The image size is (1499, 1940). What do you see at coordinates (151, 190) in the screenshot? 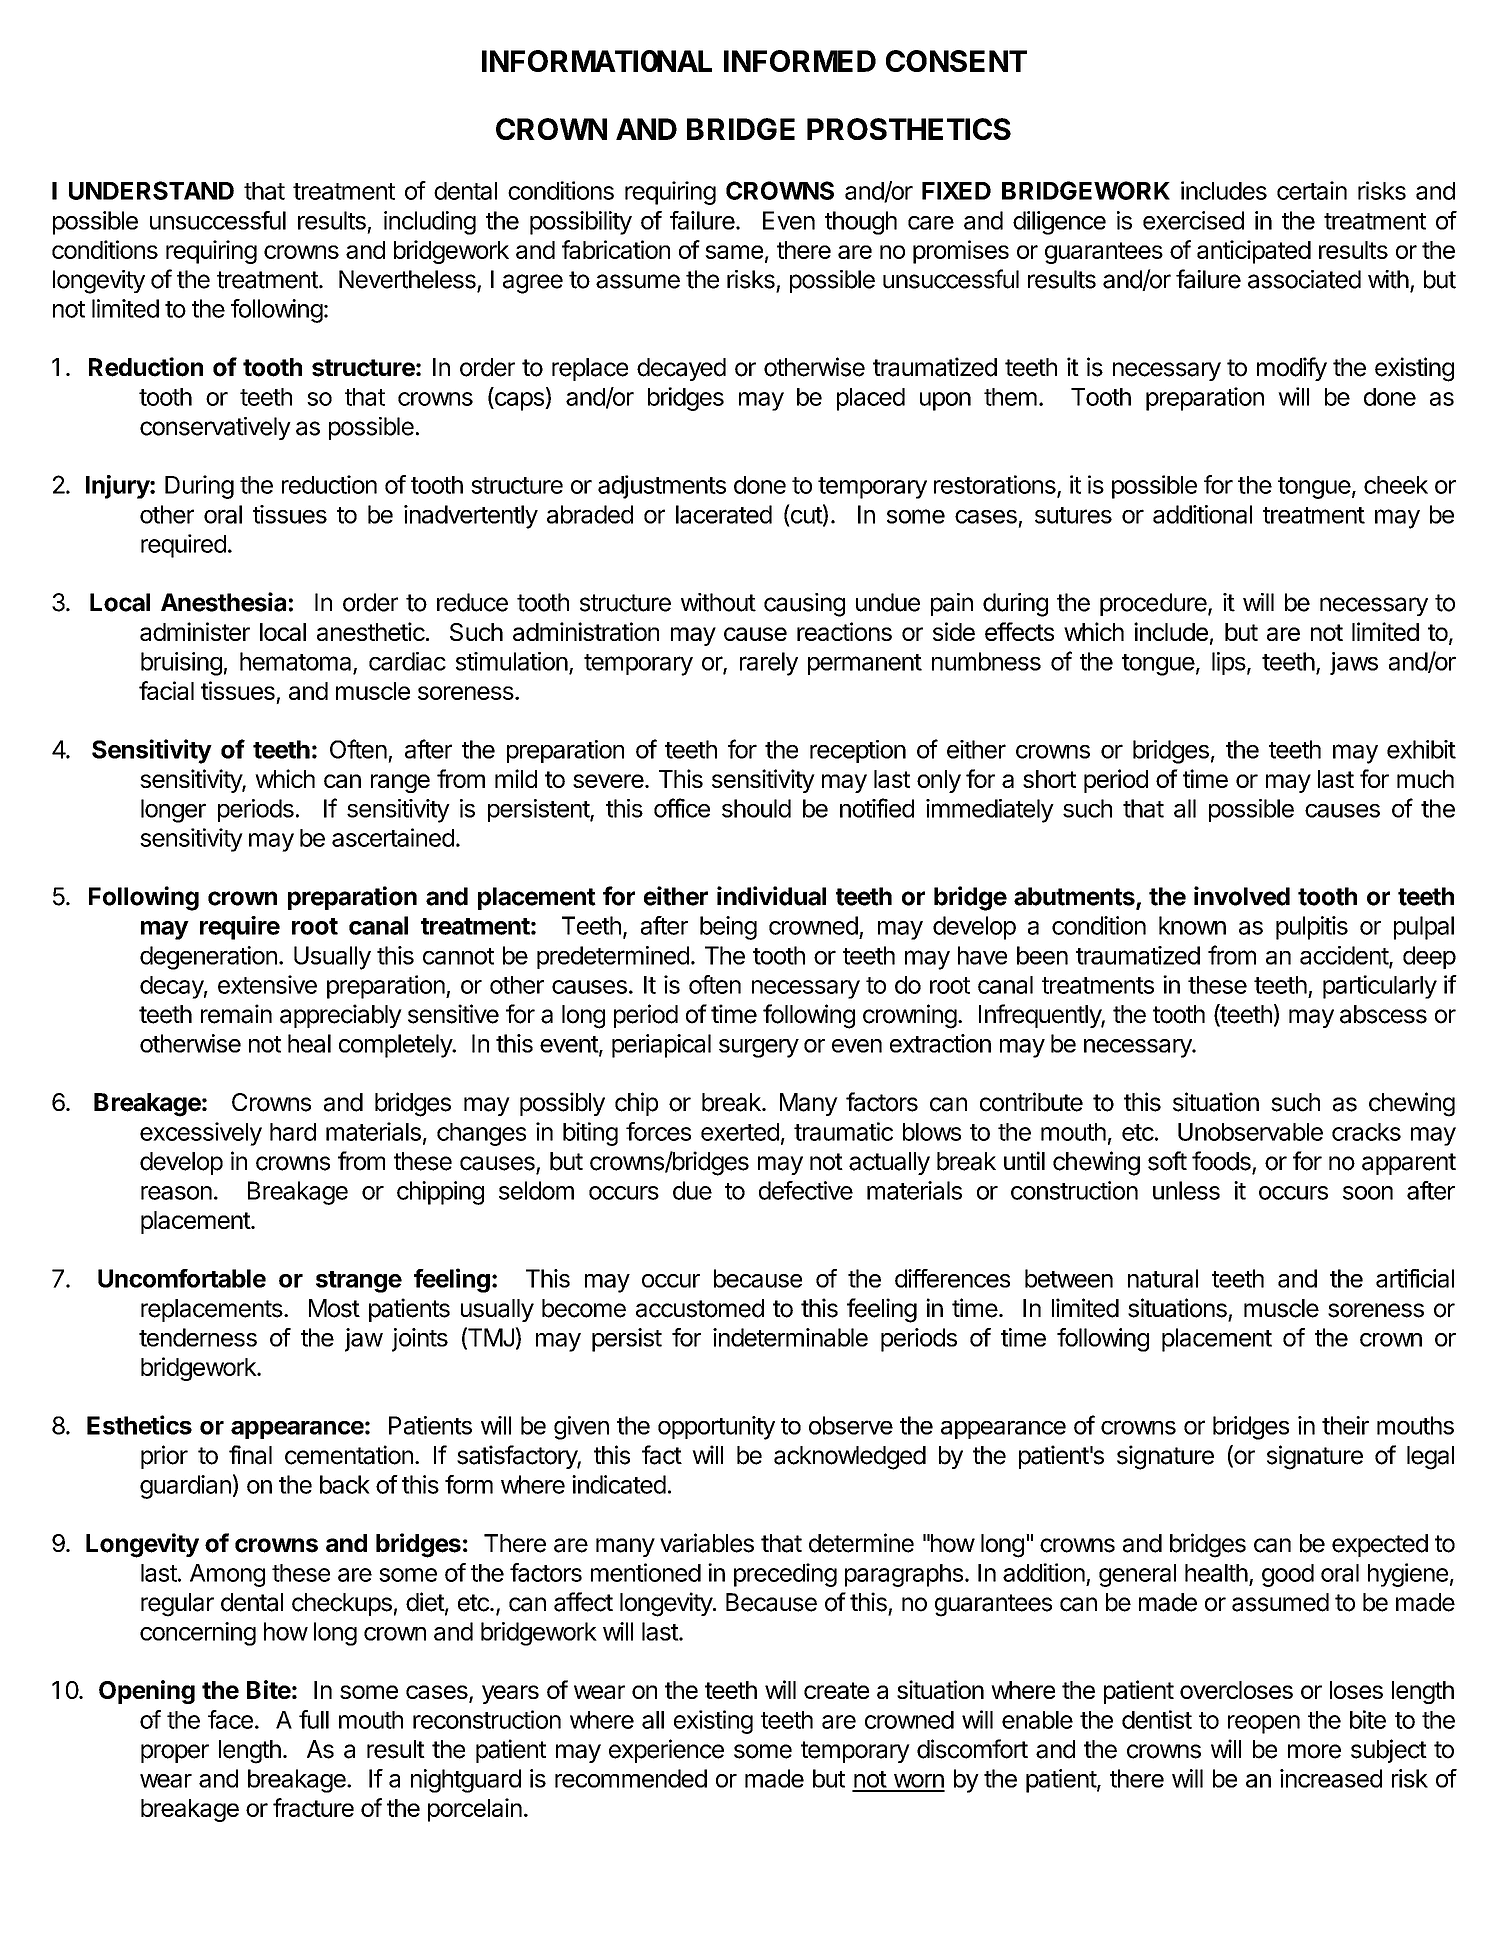
I see `UNDERSTAND` at bounding box center [151, 190].
